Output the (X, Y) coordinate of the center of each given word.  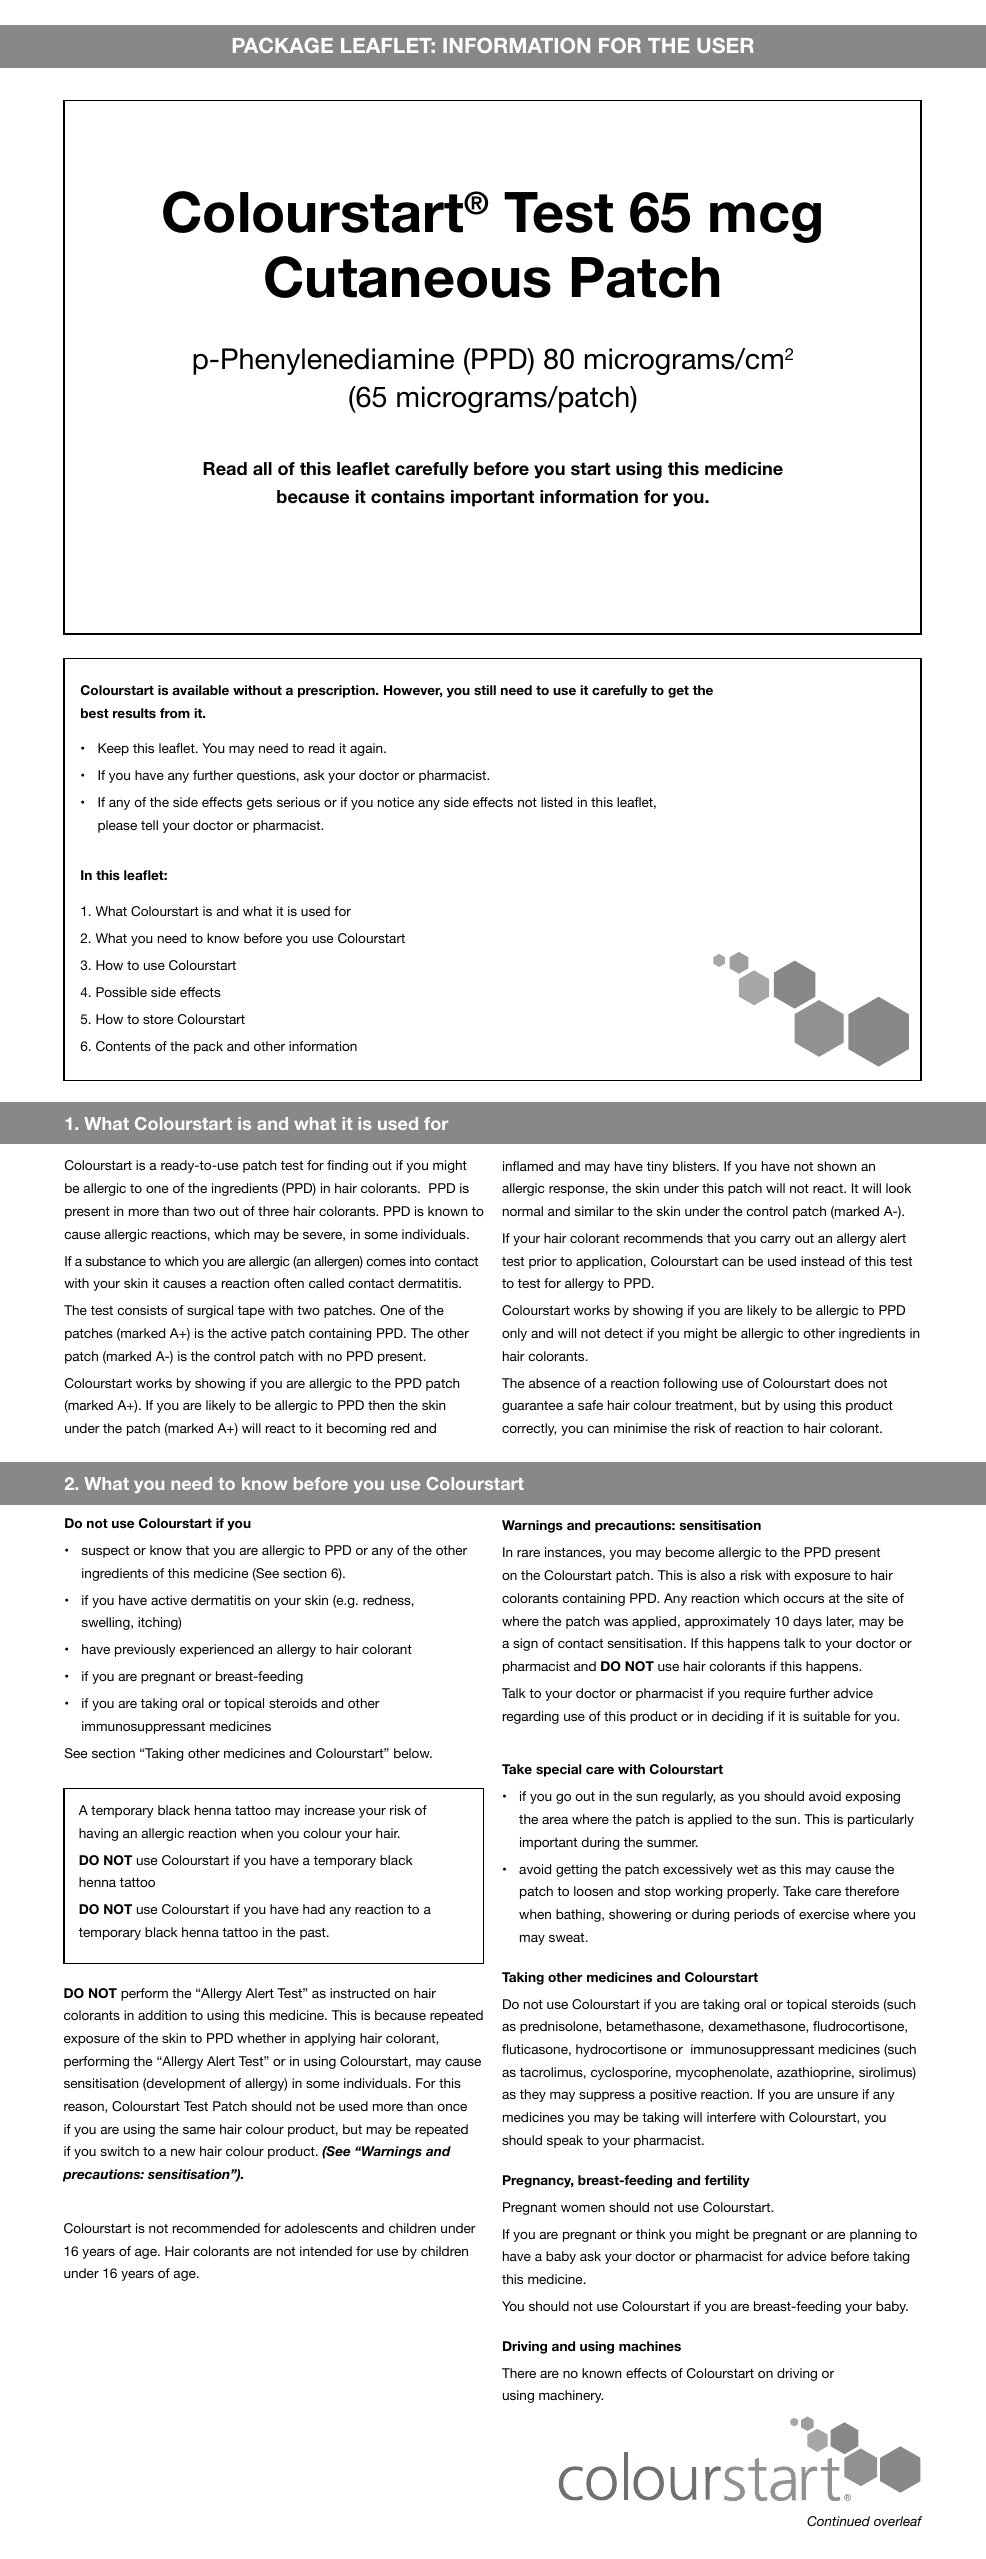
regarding (531, 1717)
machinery (571, 2396)
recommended (216, 2228)
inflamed (528, 1166)
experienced (217, 1650)
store (158, 1019)
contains (408, 497)
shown (837, 1166)
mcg (765, 222)
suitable (826, 1716)
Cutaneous (408, 277)
